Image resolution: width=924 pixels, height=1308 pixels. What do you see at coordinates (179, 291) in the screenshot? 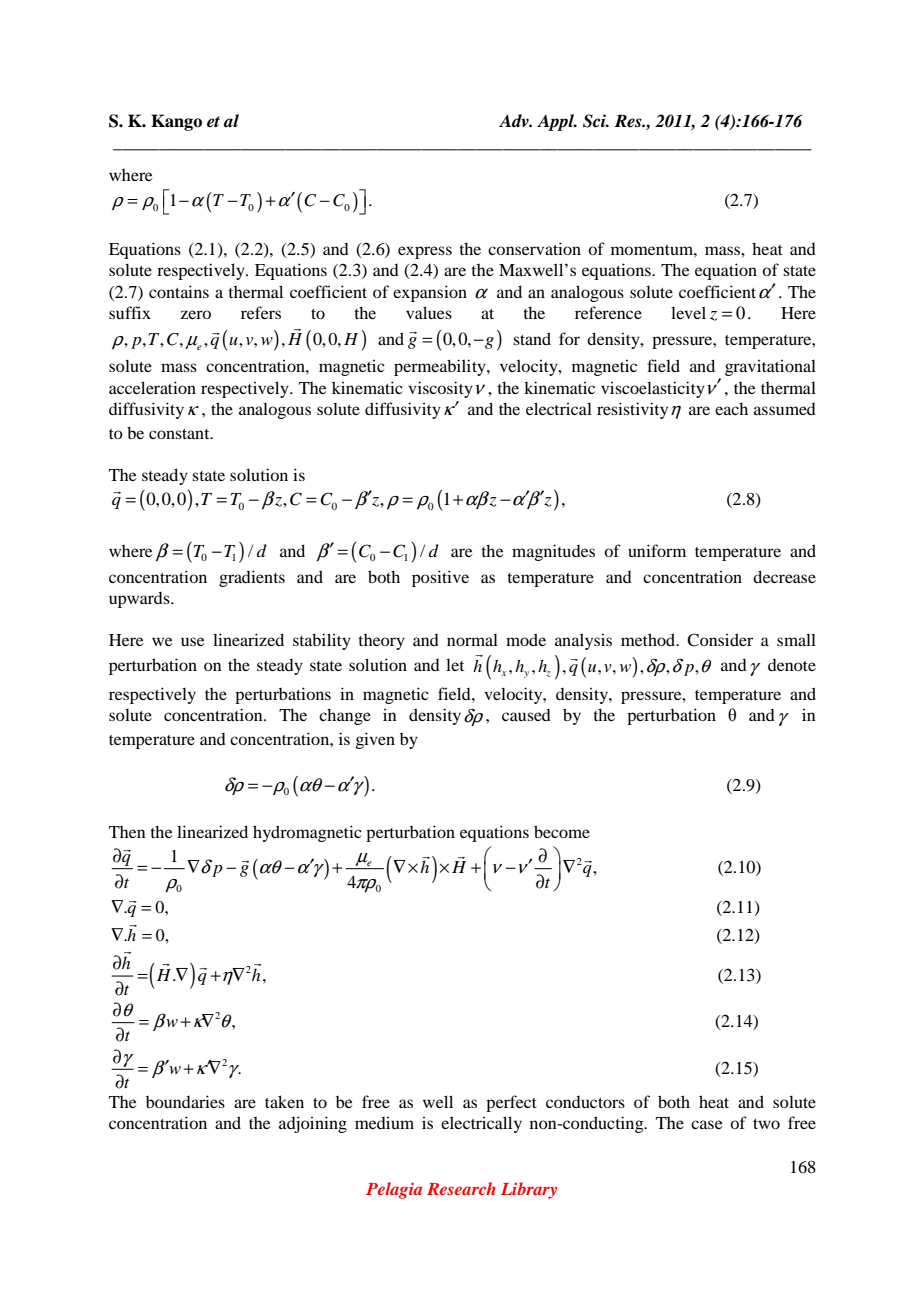
I see `contains` at bounding box center [179, 291].
